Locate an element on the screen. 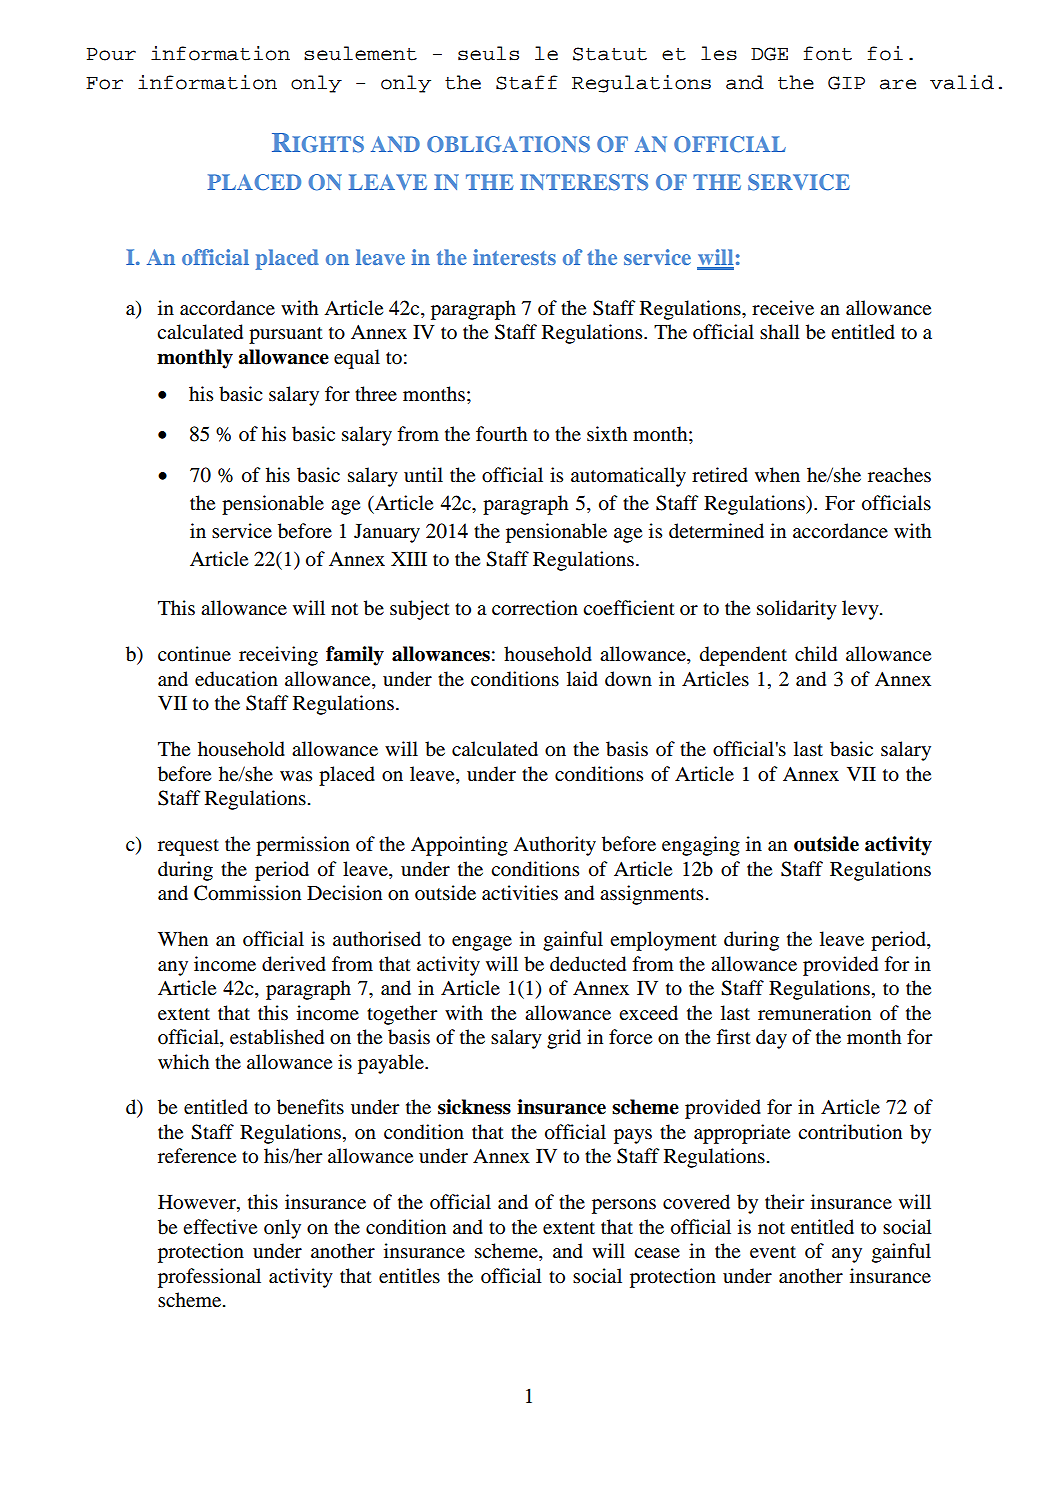  activities is located at coordinates (520, 893).
